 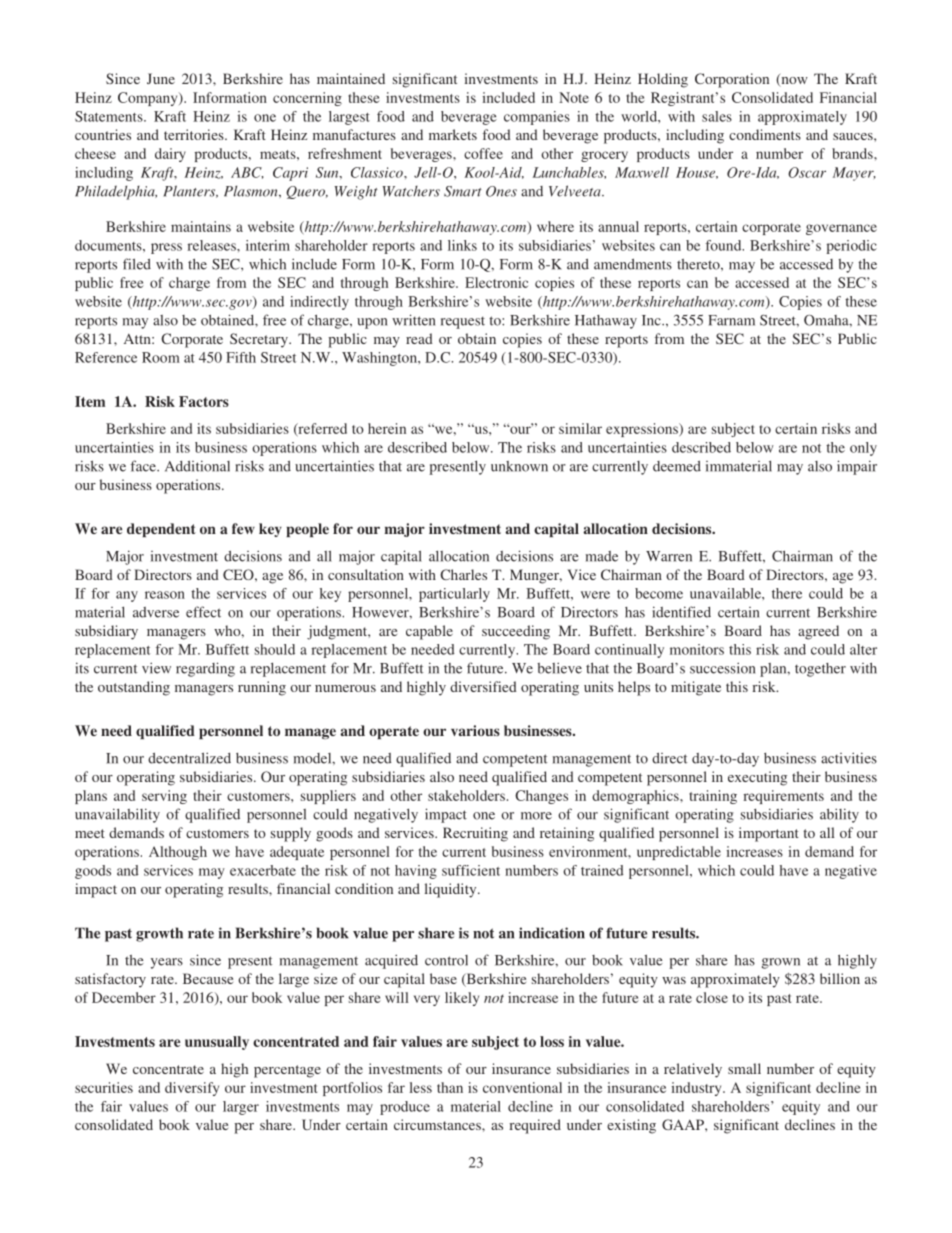 I want to click on than, so click(x=450, y=1087).
